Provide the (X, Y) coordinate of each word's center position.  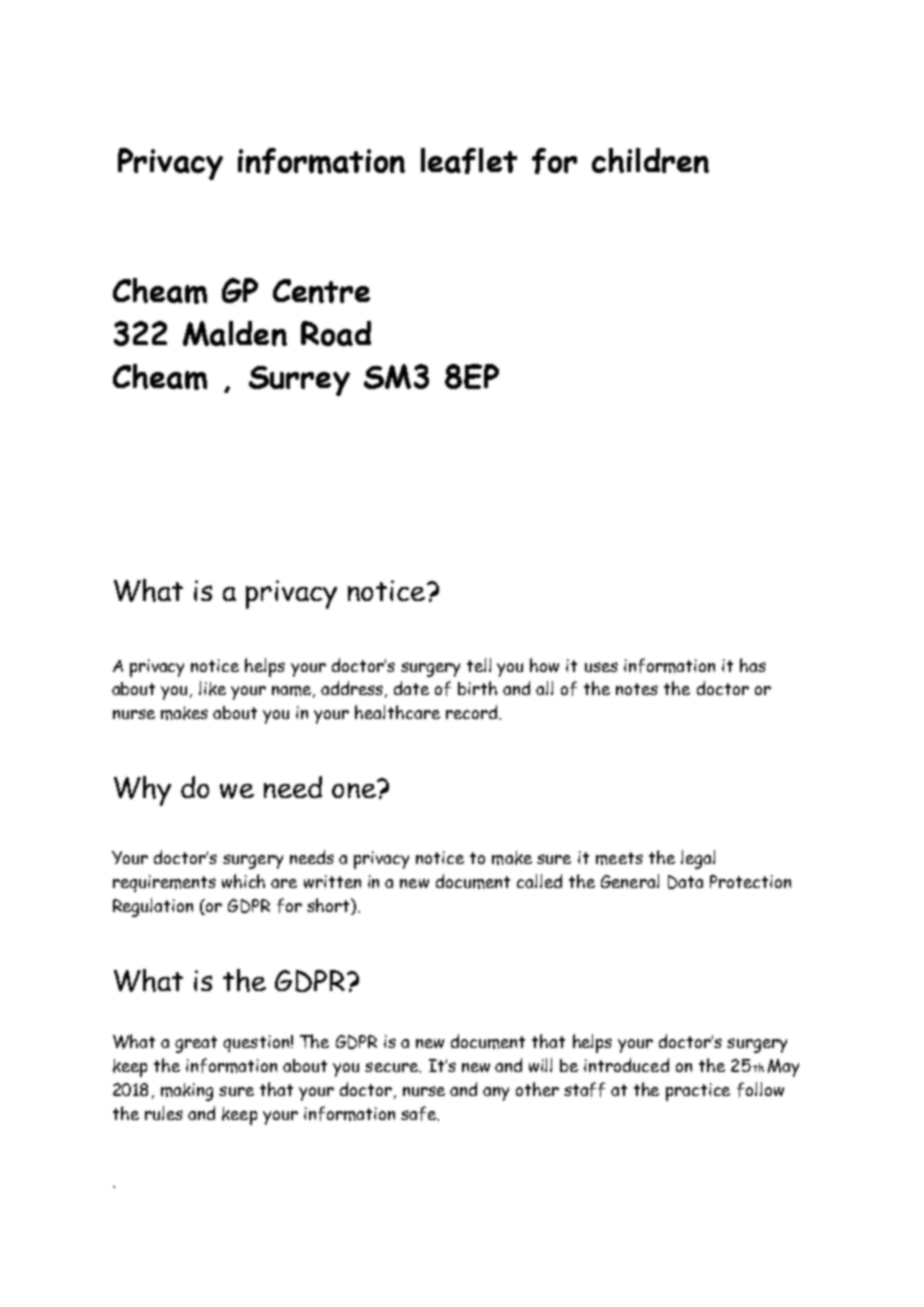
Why (142, 791)
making (187, 1092)
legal (698, 859)
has (753, 665)
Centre (321, 291)
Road (336, 333)
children (650, 160)
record (473, 712)
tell (479, 665)
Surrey (299, 381)
